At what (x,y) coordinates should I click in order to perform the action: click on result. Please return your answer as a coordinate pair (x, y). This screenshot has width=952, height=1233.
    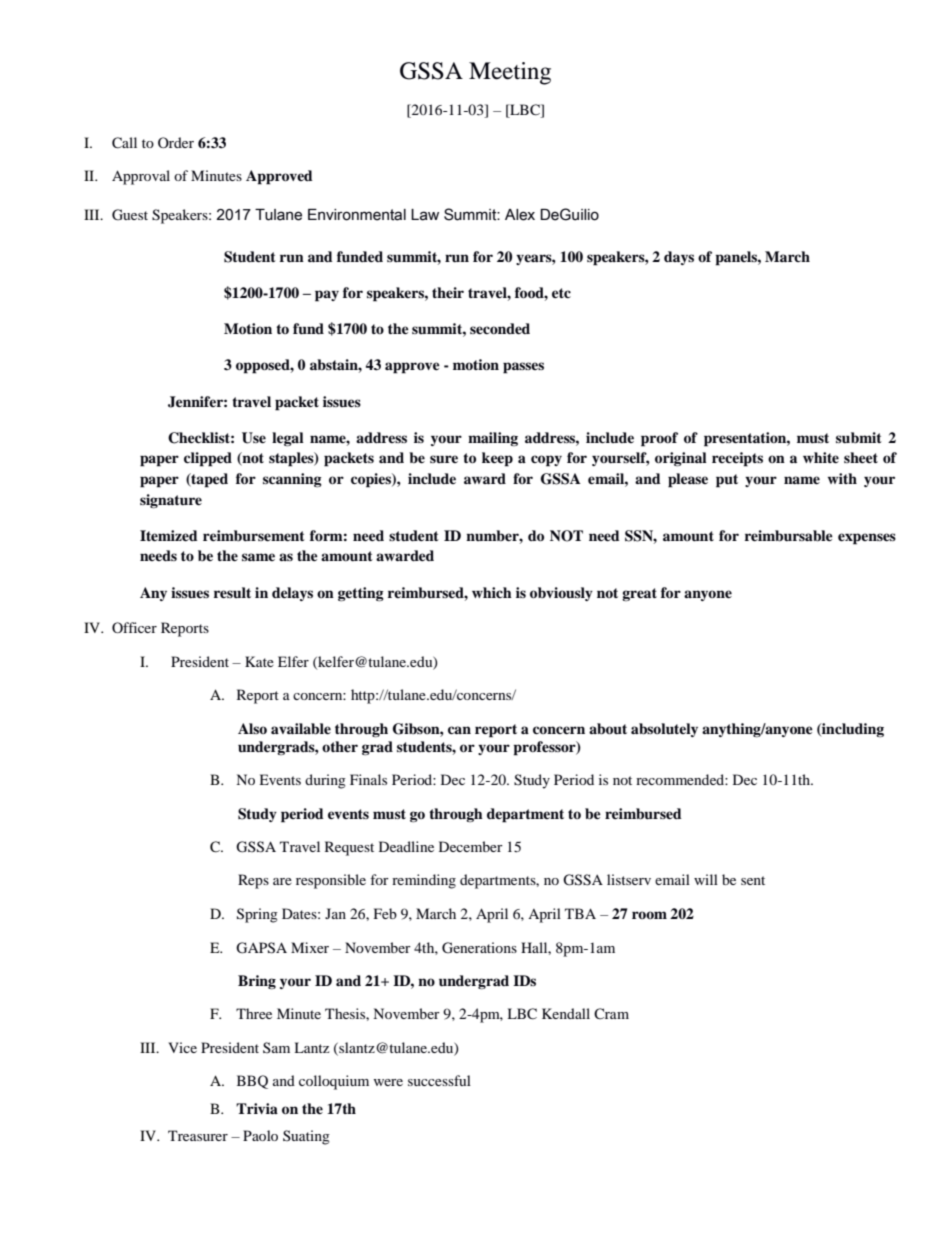
    Looking at the image, I should click on (232, 592).
